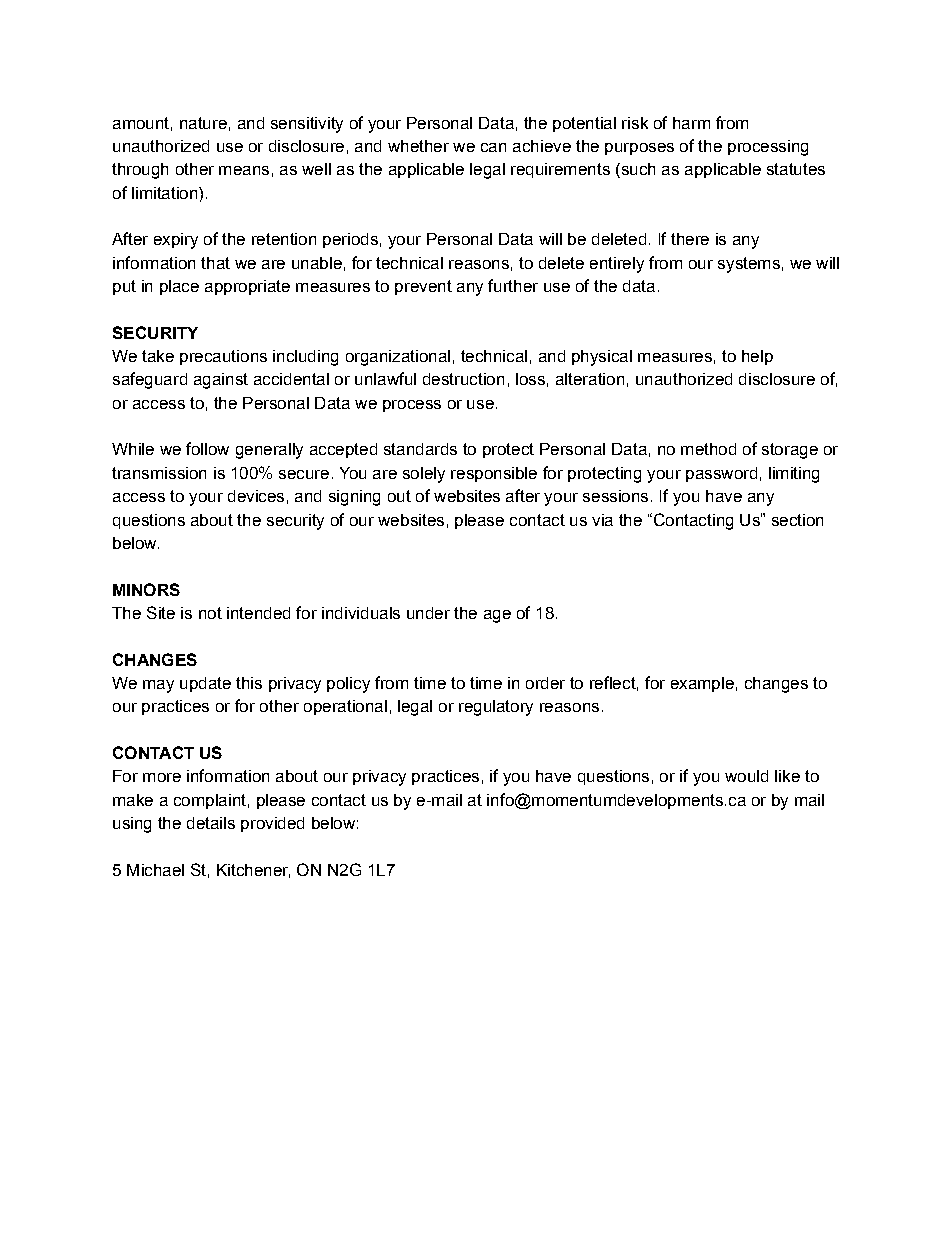 This document has height=1233, width=952. What do you see at coordinates (272, 824) in the document?
I see `provided` at bounding box center [272, 824].
